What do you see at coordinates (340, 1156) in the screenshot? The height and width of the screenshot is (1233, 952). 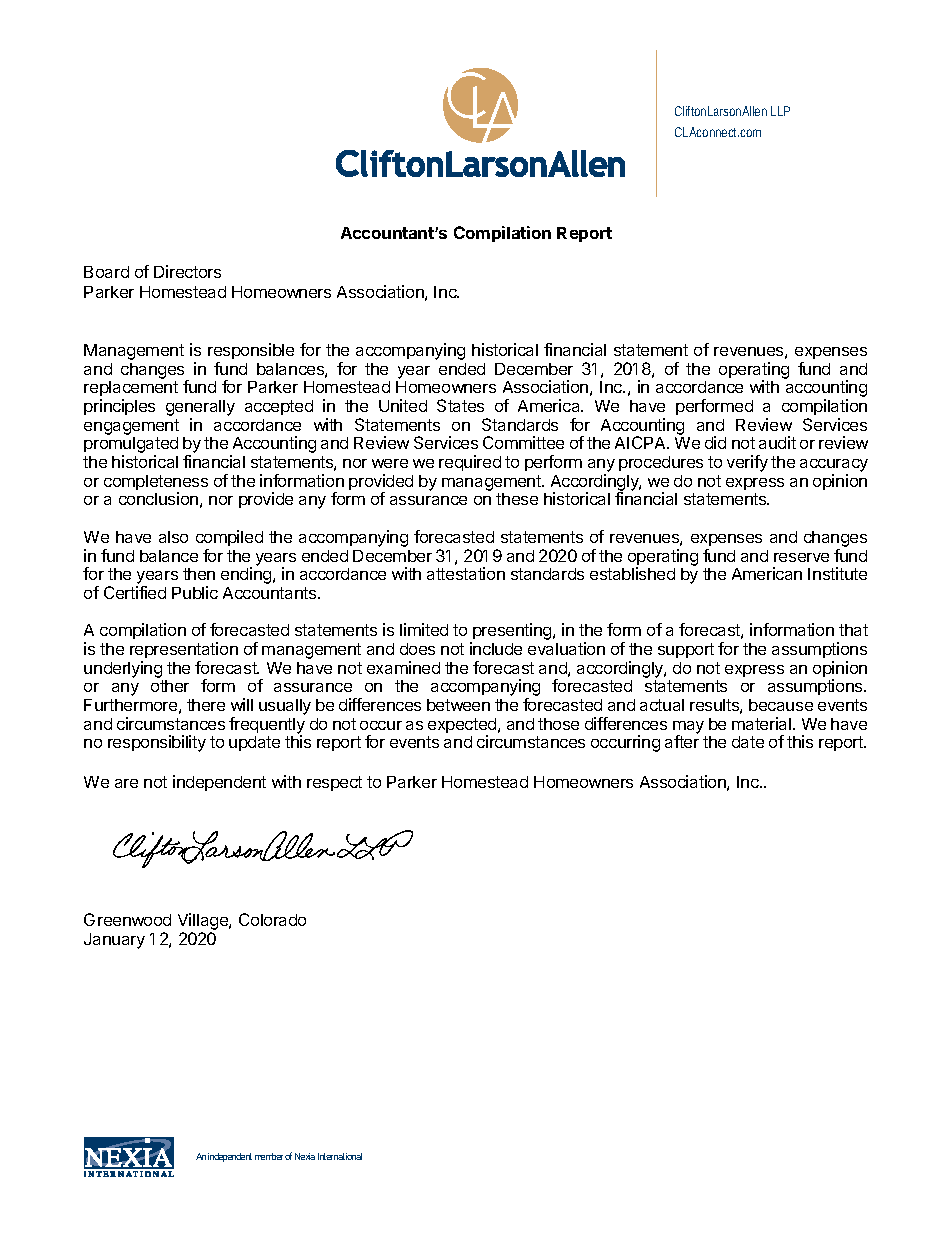 I see `International` at bounding box center [340, 1156].
